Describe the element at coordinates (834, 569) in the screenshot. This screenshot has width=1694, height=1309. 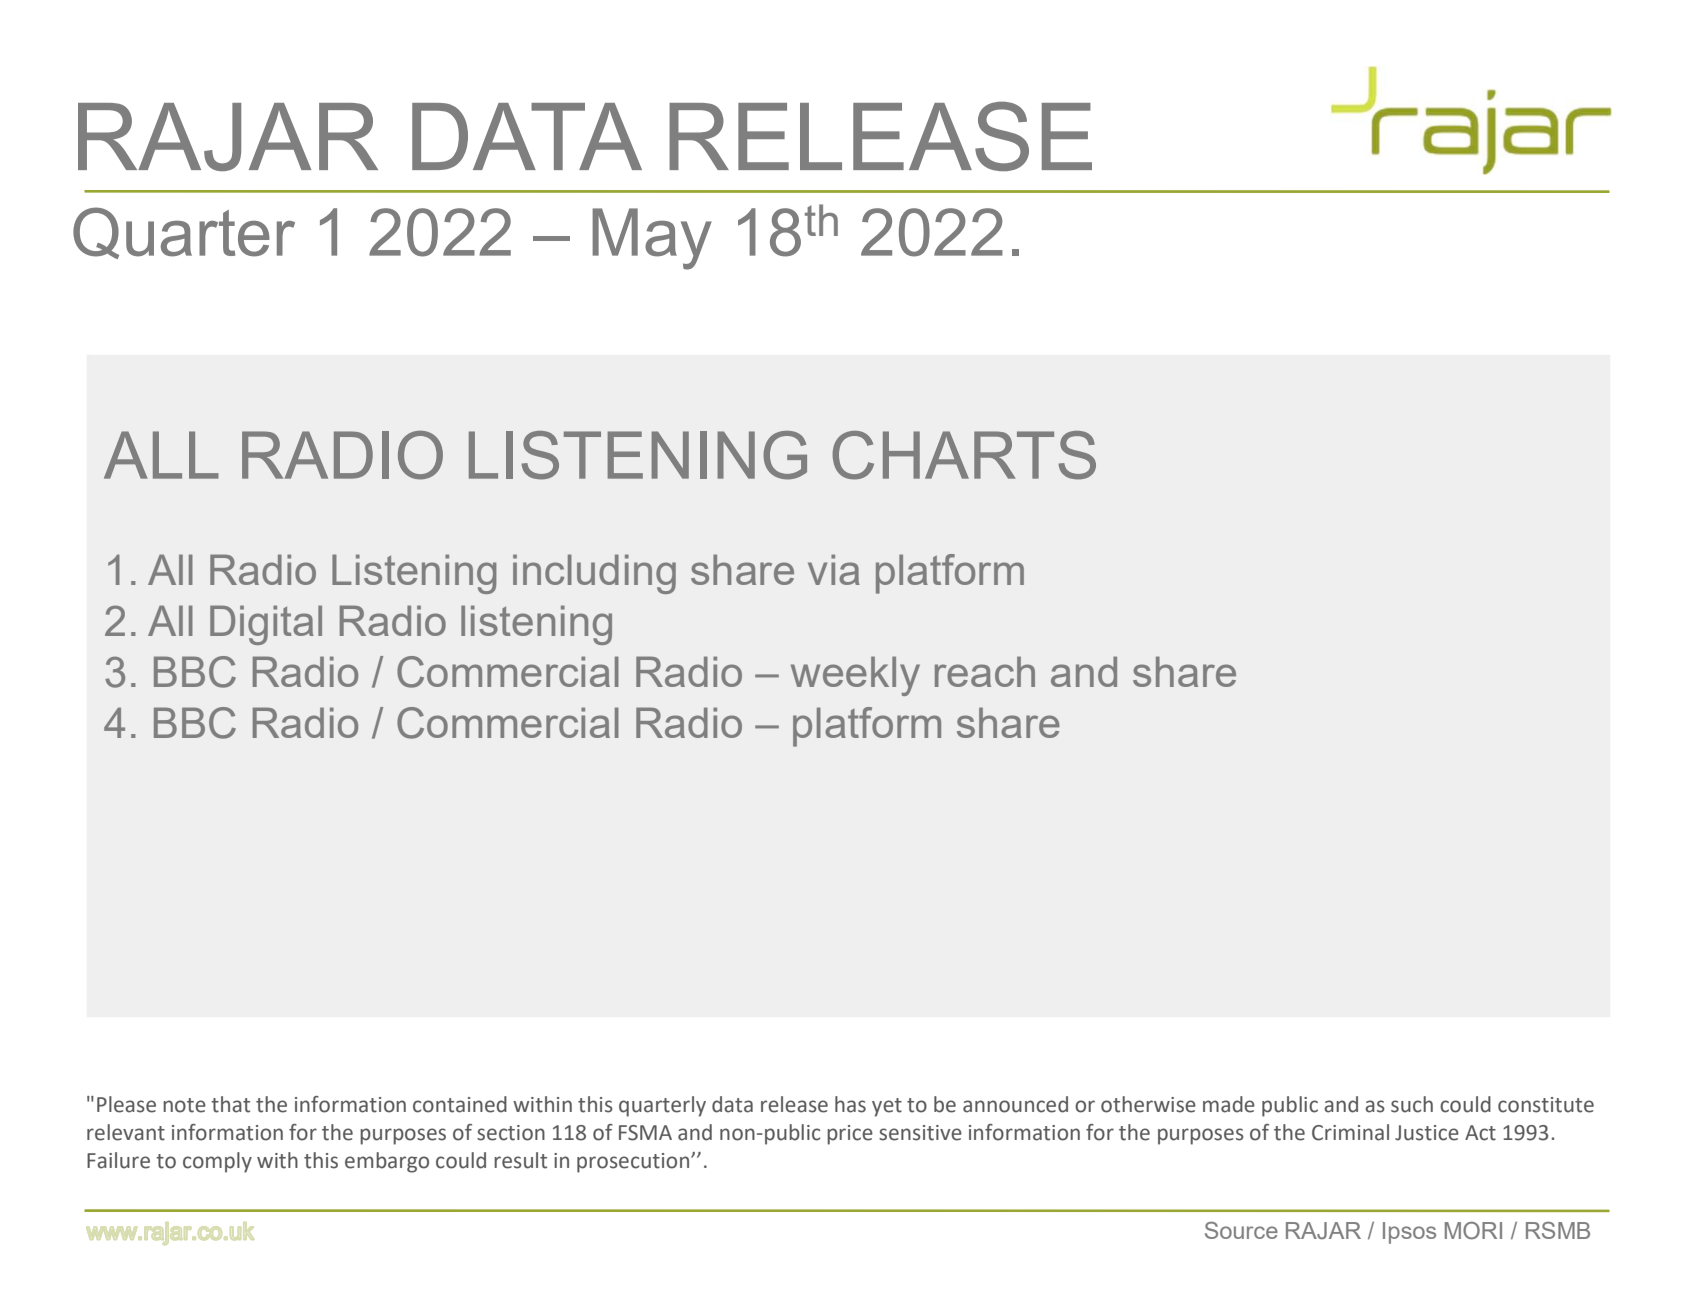
I see `via` at that location.
